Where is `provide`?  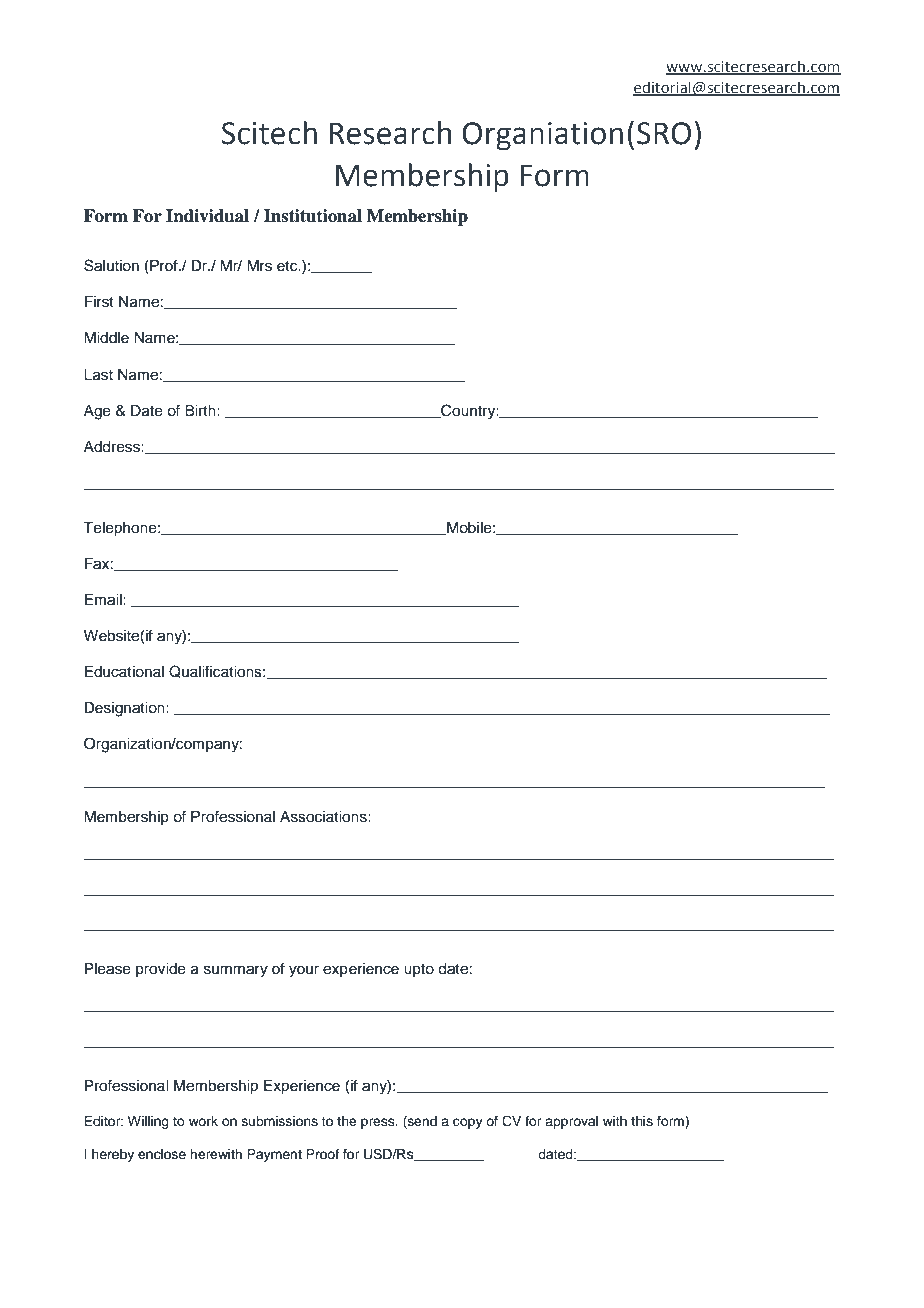
provide is located at coordinates (161, 970).
